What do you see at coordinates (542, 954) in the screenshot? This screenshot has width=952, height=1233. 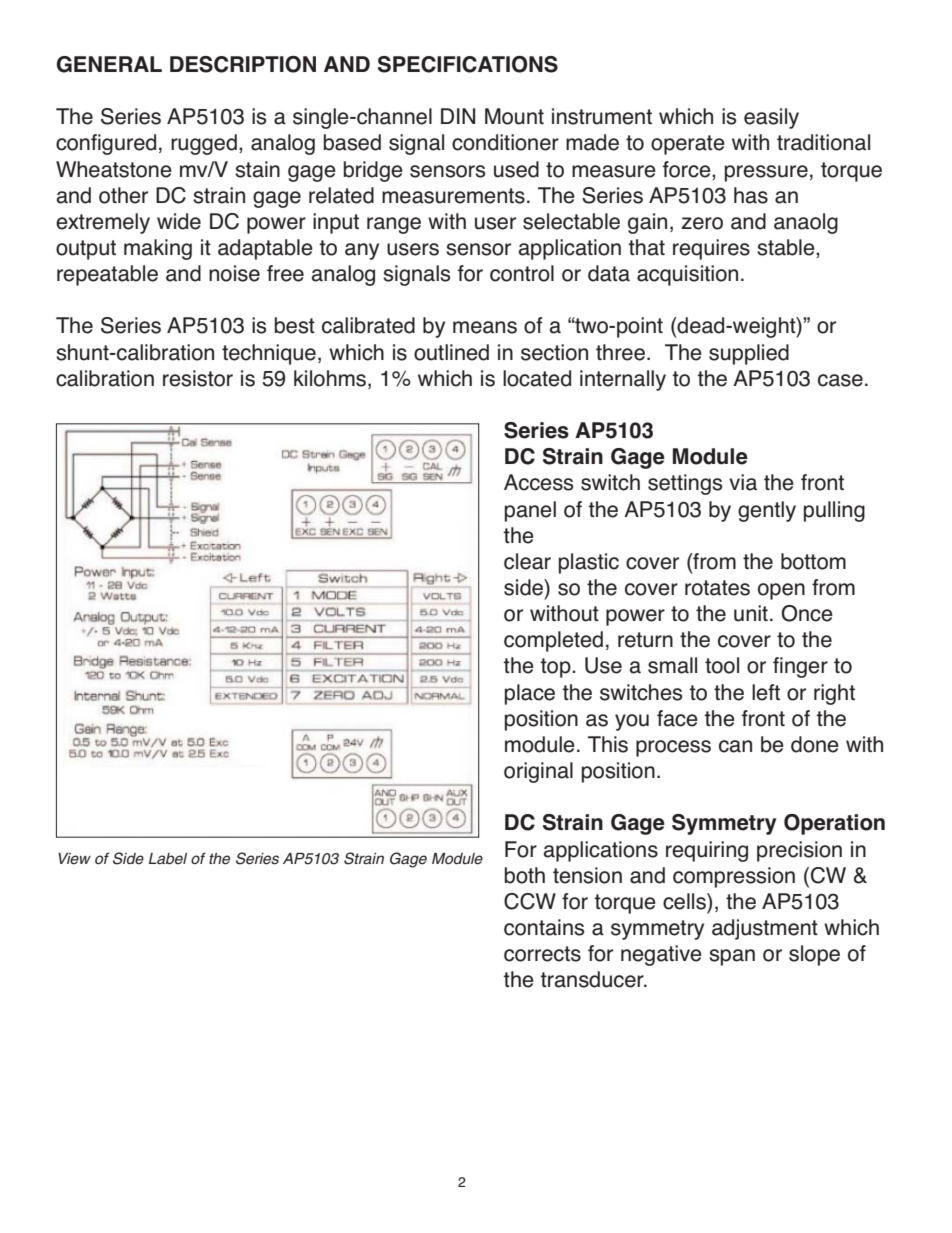 I see `corrects` at bounding box center [542, 954].
